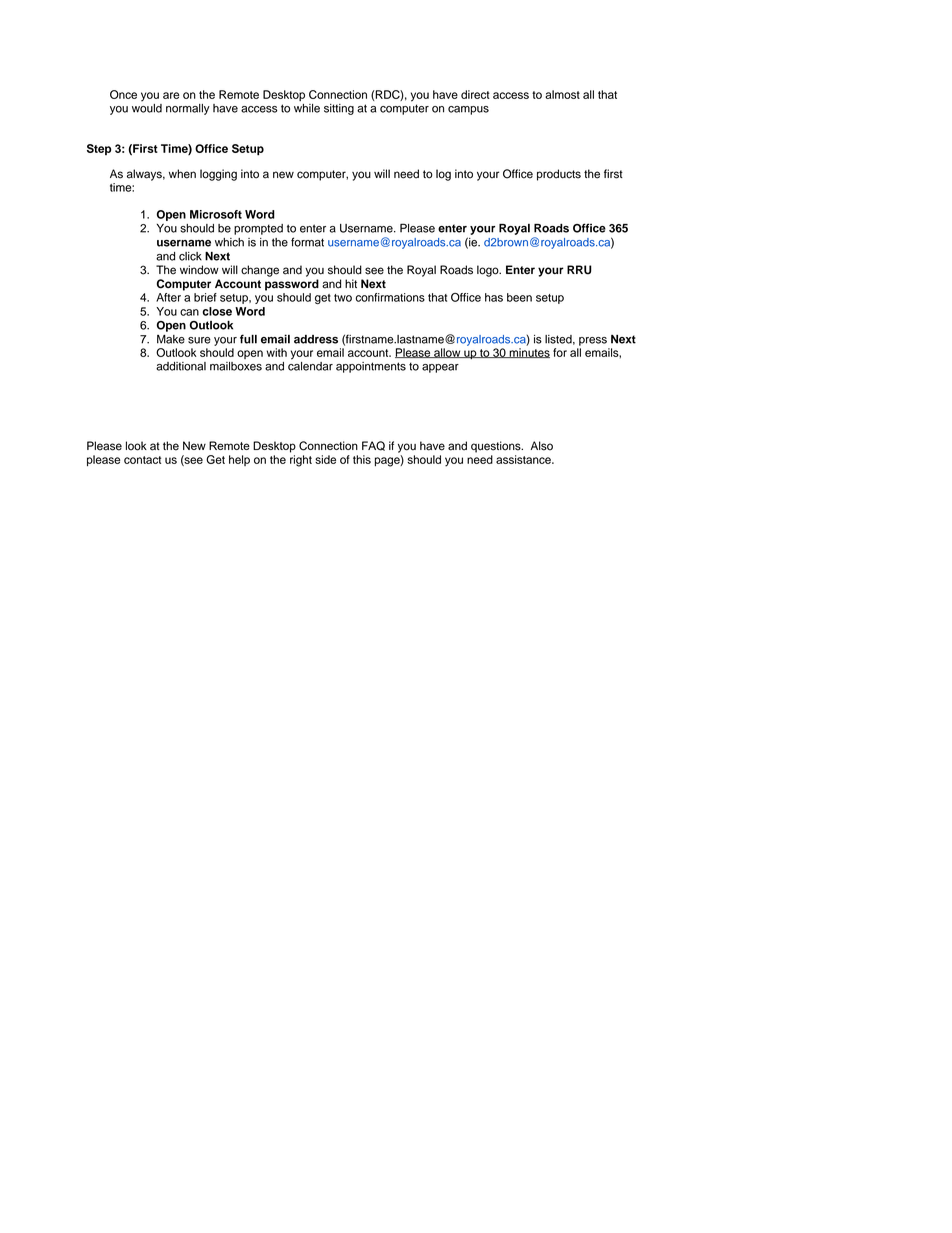 This screenshot has height=1233, width=952. Describe the element at coordinates (339, 109) in the screenshot. I see `sitting` at that location.
